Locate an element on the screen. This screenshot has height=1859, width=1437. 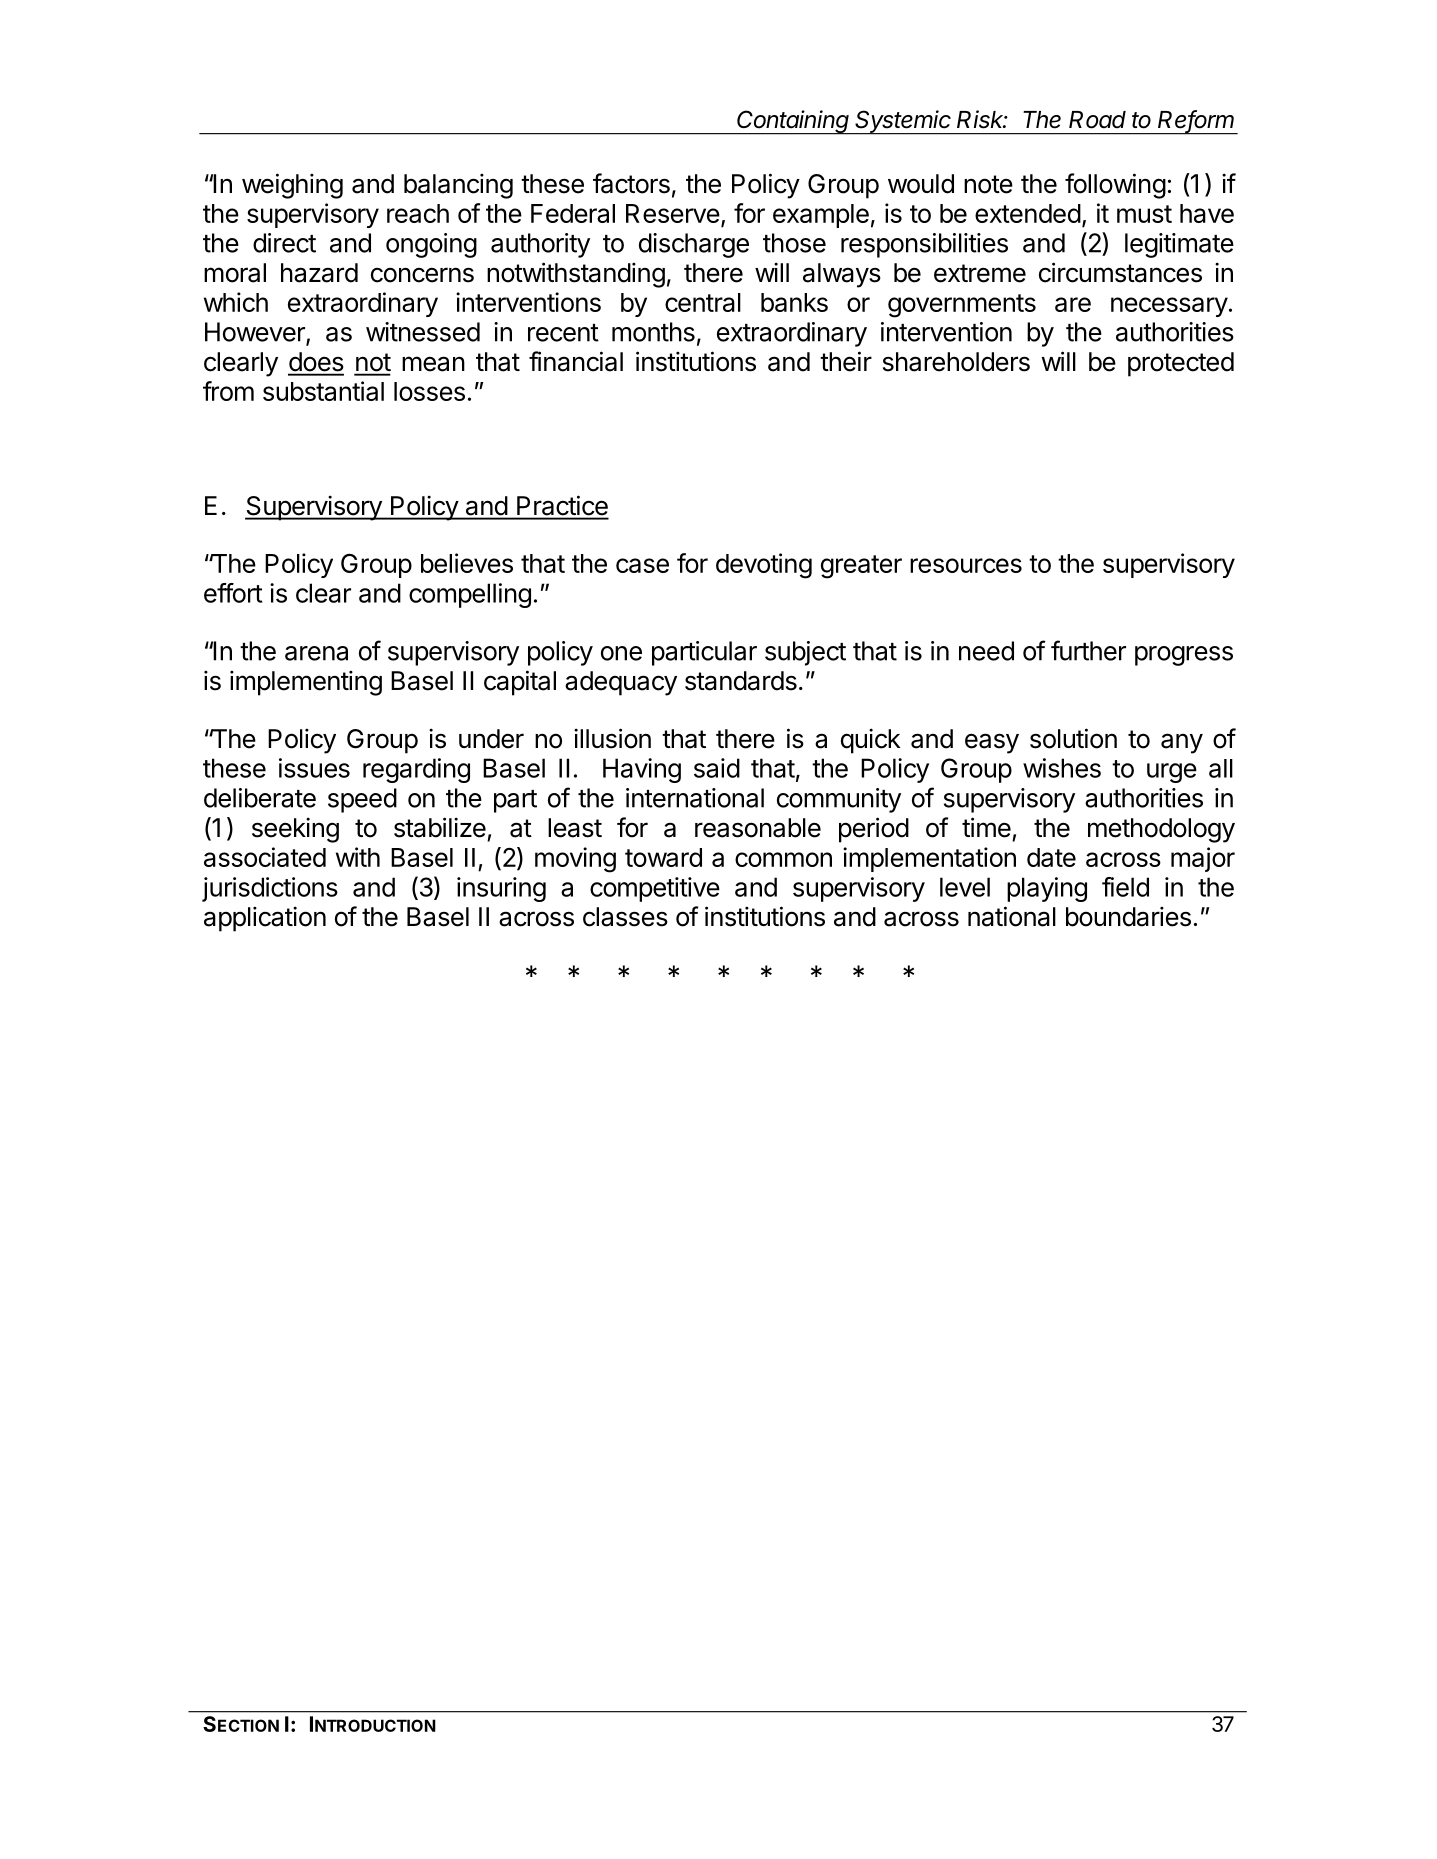
Road is located at coordinates (1097, 120).
